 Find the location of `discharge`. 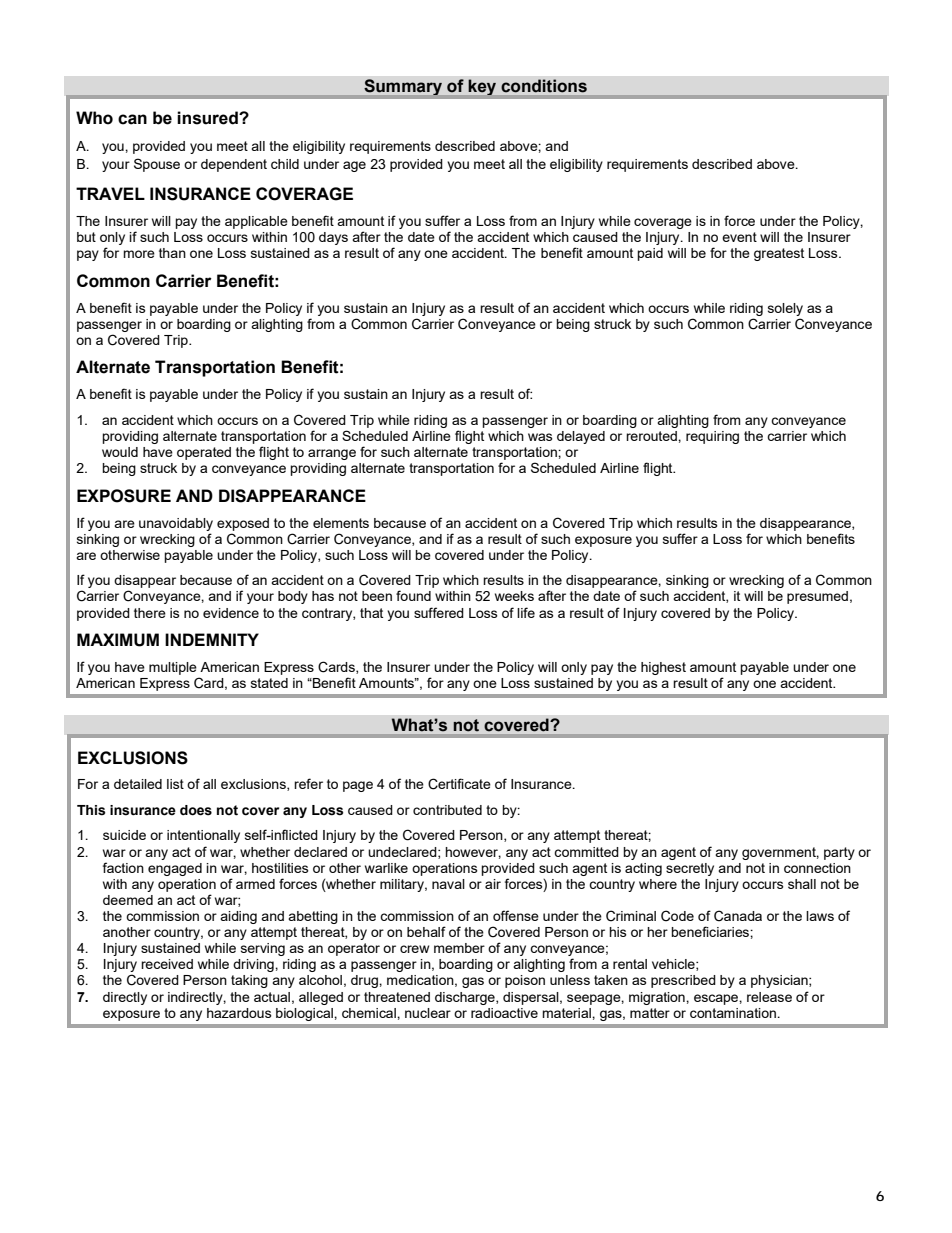

discharge is located at coordinates (466, 998).
